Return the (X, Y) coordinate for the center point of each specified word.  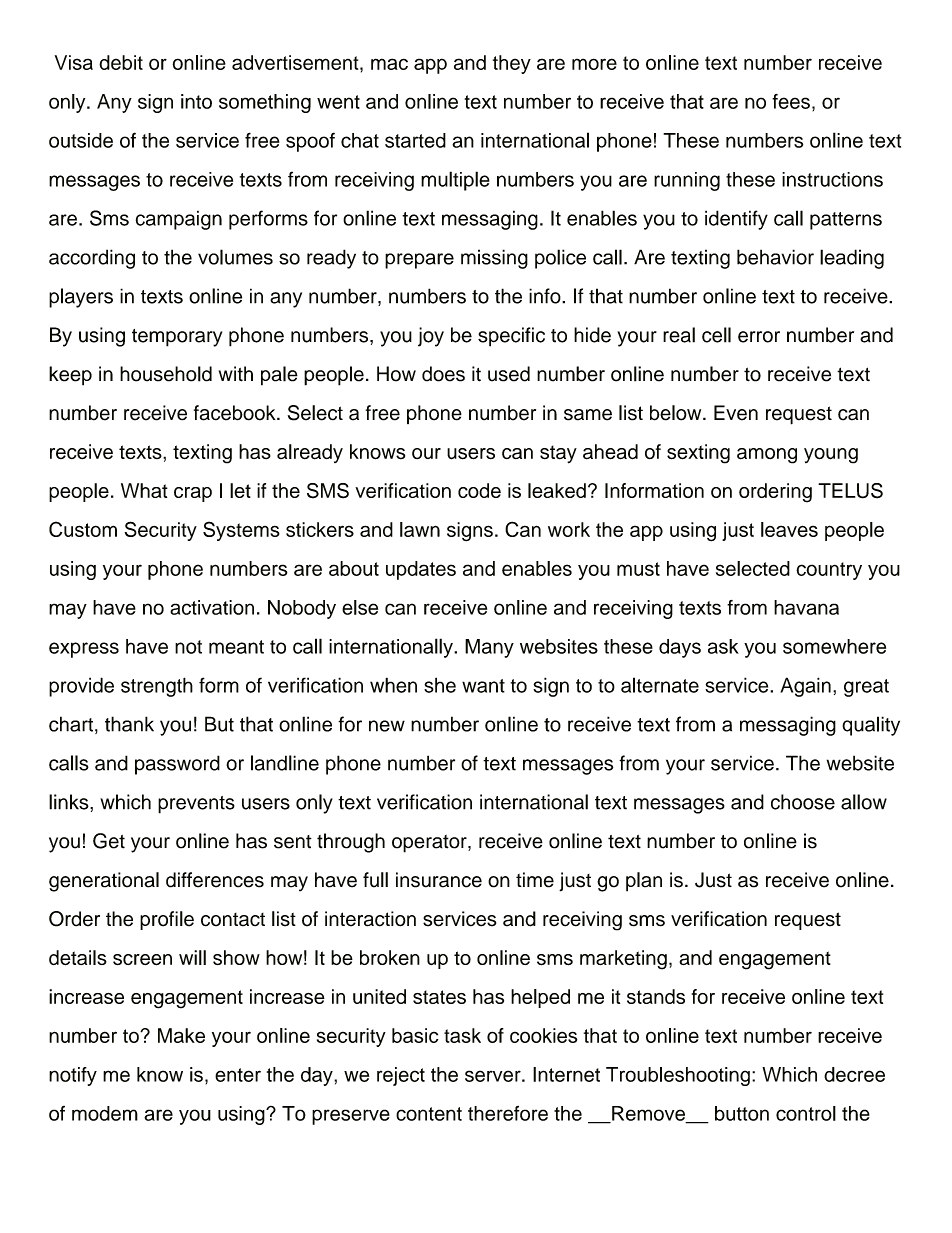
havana (806, 607)
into (196, 101)
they (512, 64)
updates (421, 570)
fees (791, 101)
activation (212, 607)
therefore (508, 1113)
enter (238, 1075)
